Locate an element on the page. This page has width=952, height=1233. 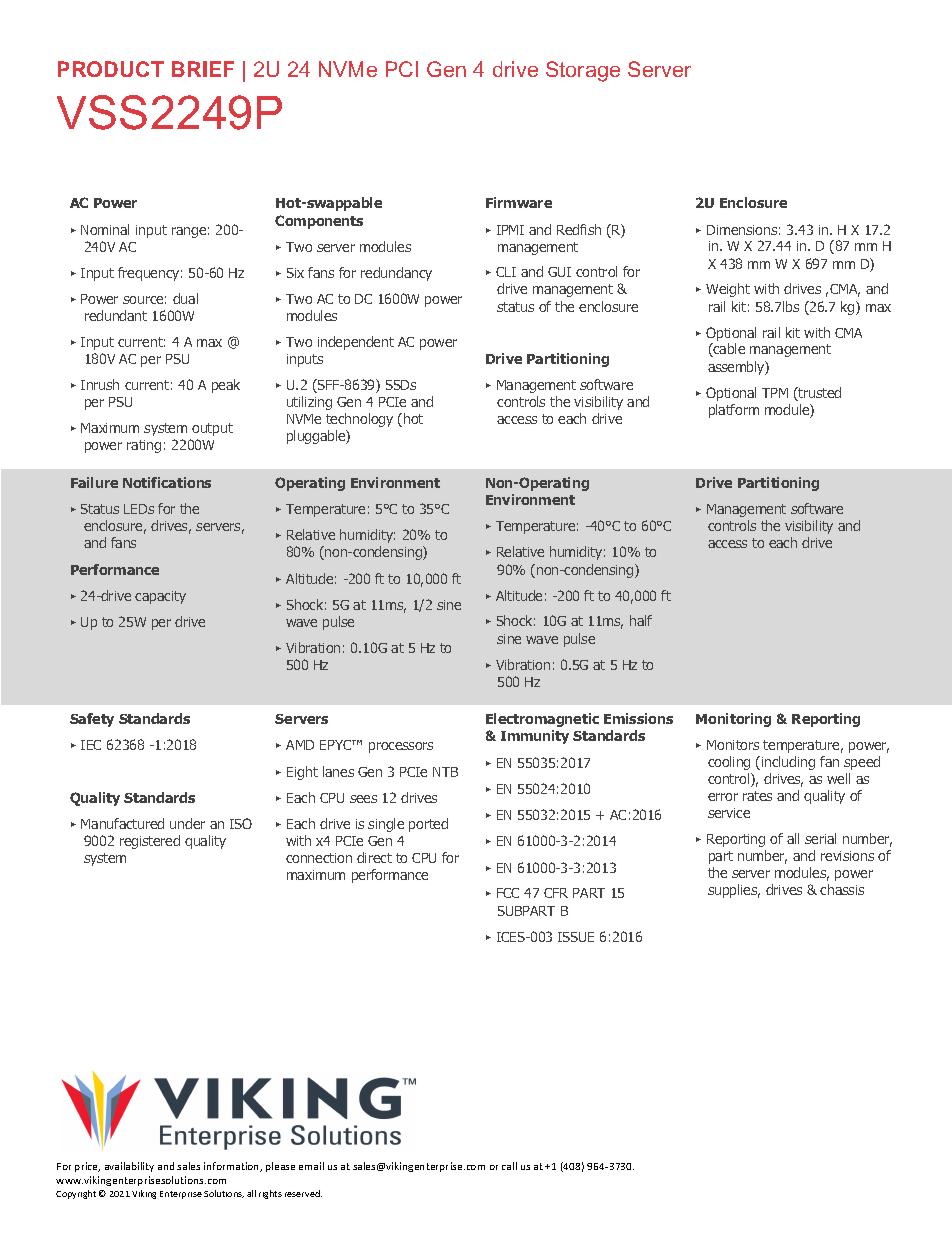
peak is located at coordinates (226, 386).
